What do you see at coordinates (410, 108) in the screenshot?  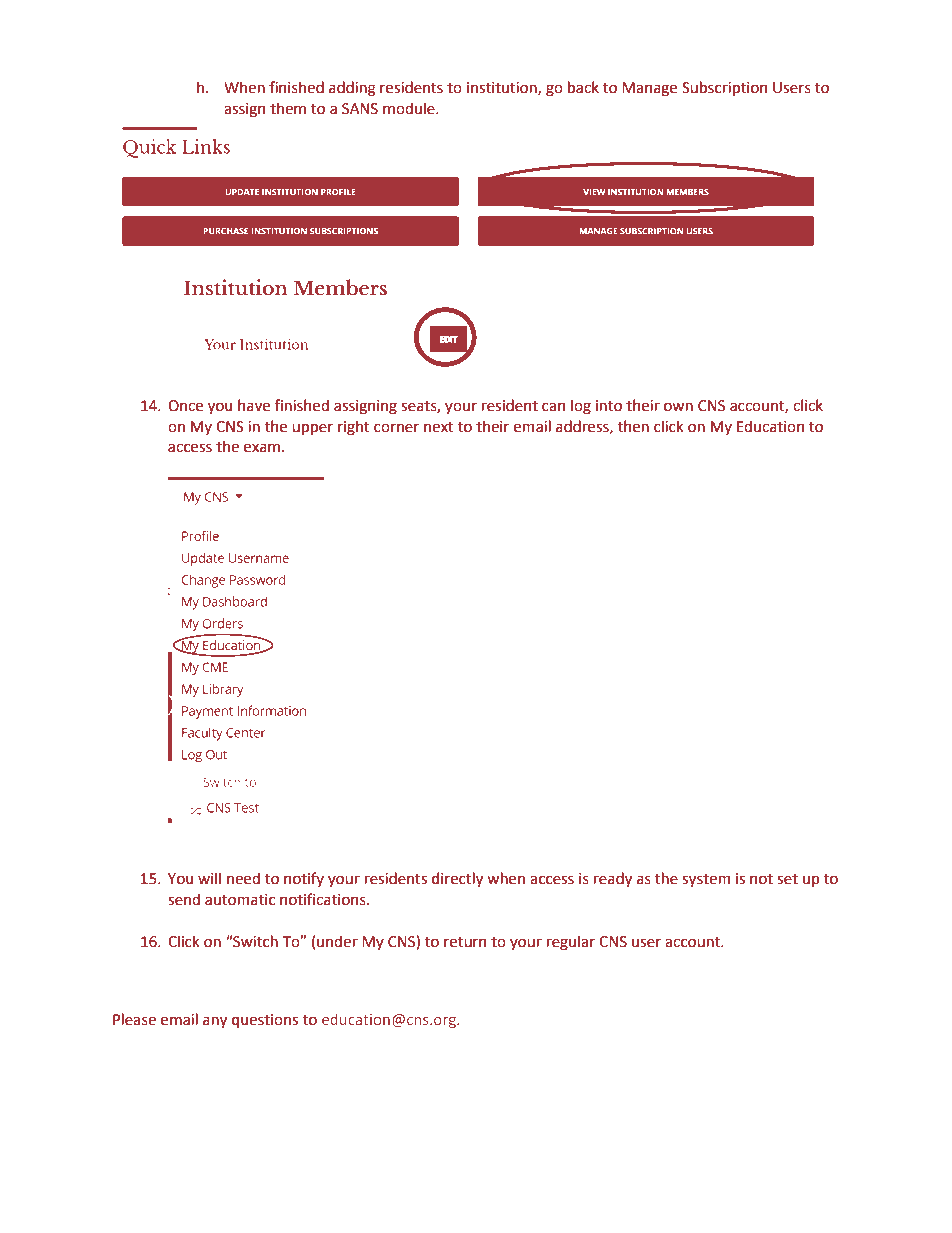 I see `module` at bounding box center [410, 108].
